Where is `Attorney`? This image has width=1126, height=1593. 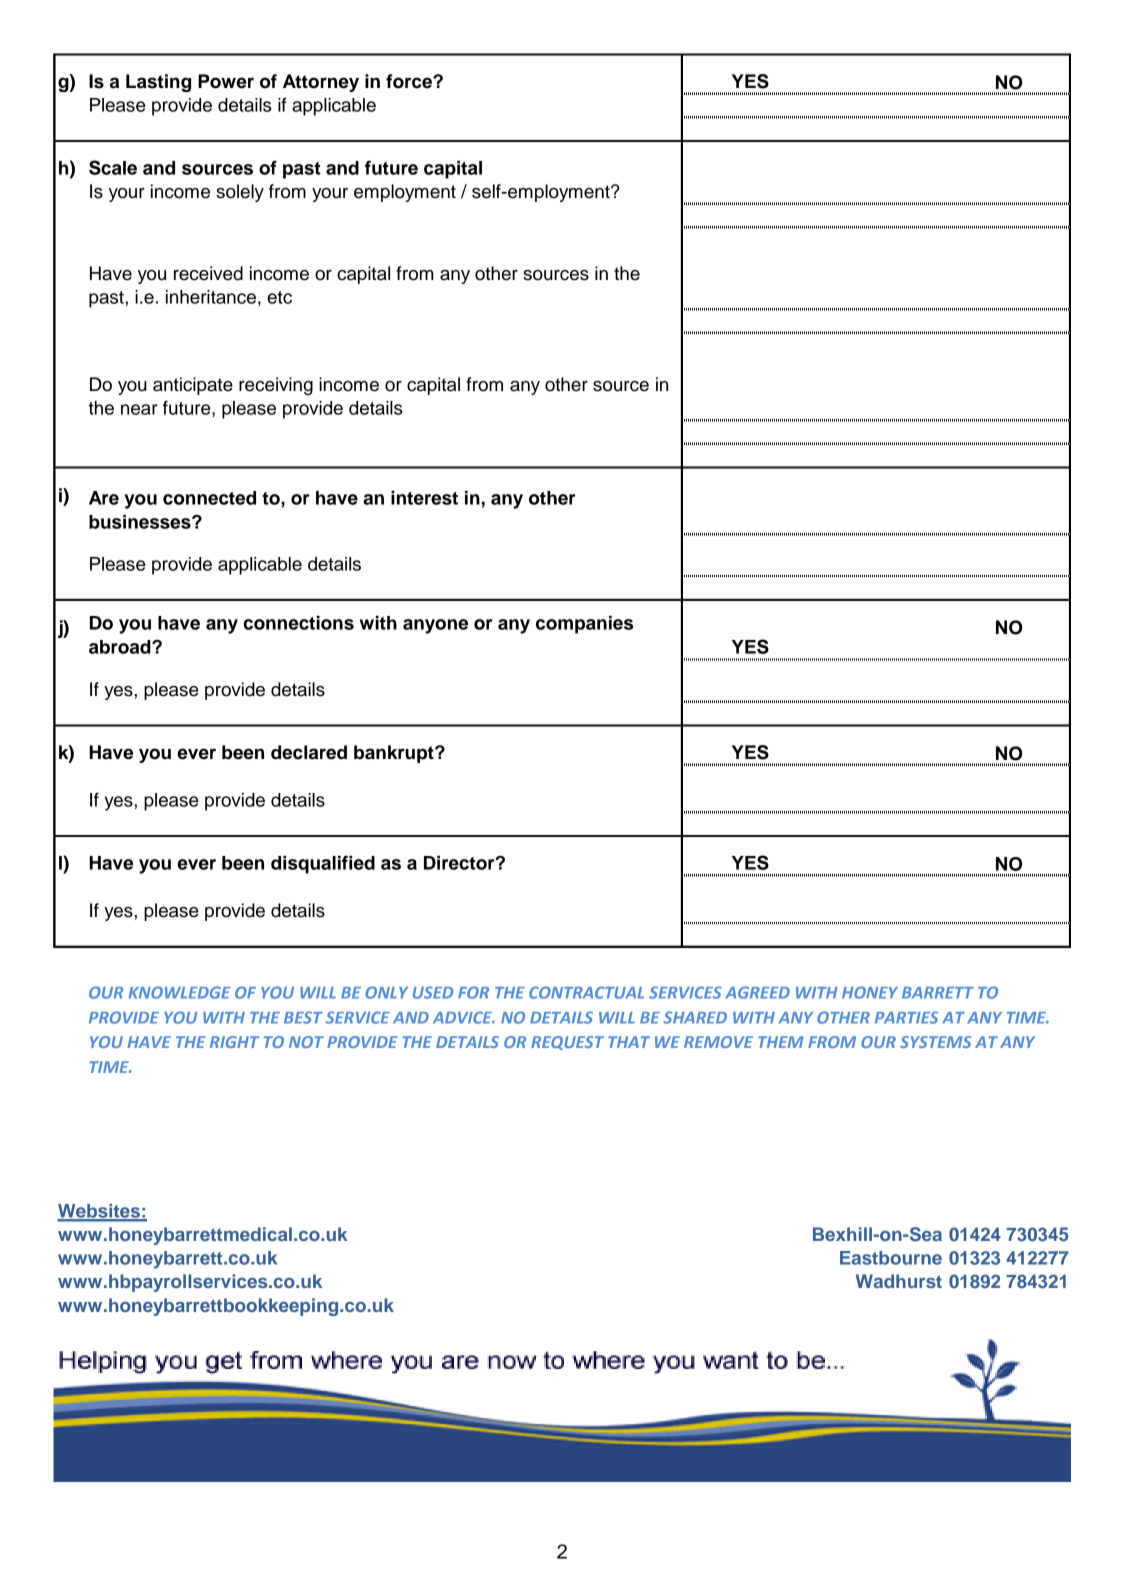
Attorney is located at coordinates (321, 83).
